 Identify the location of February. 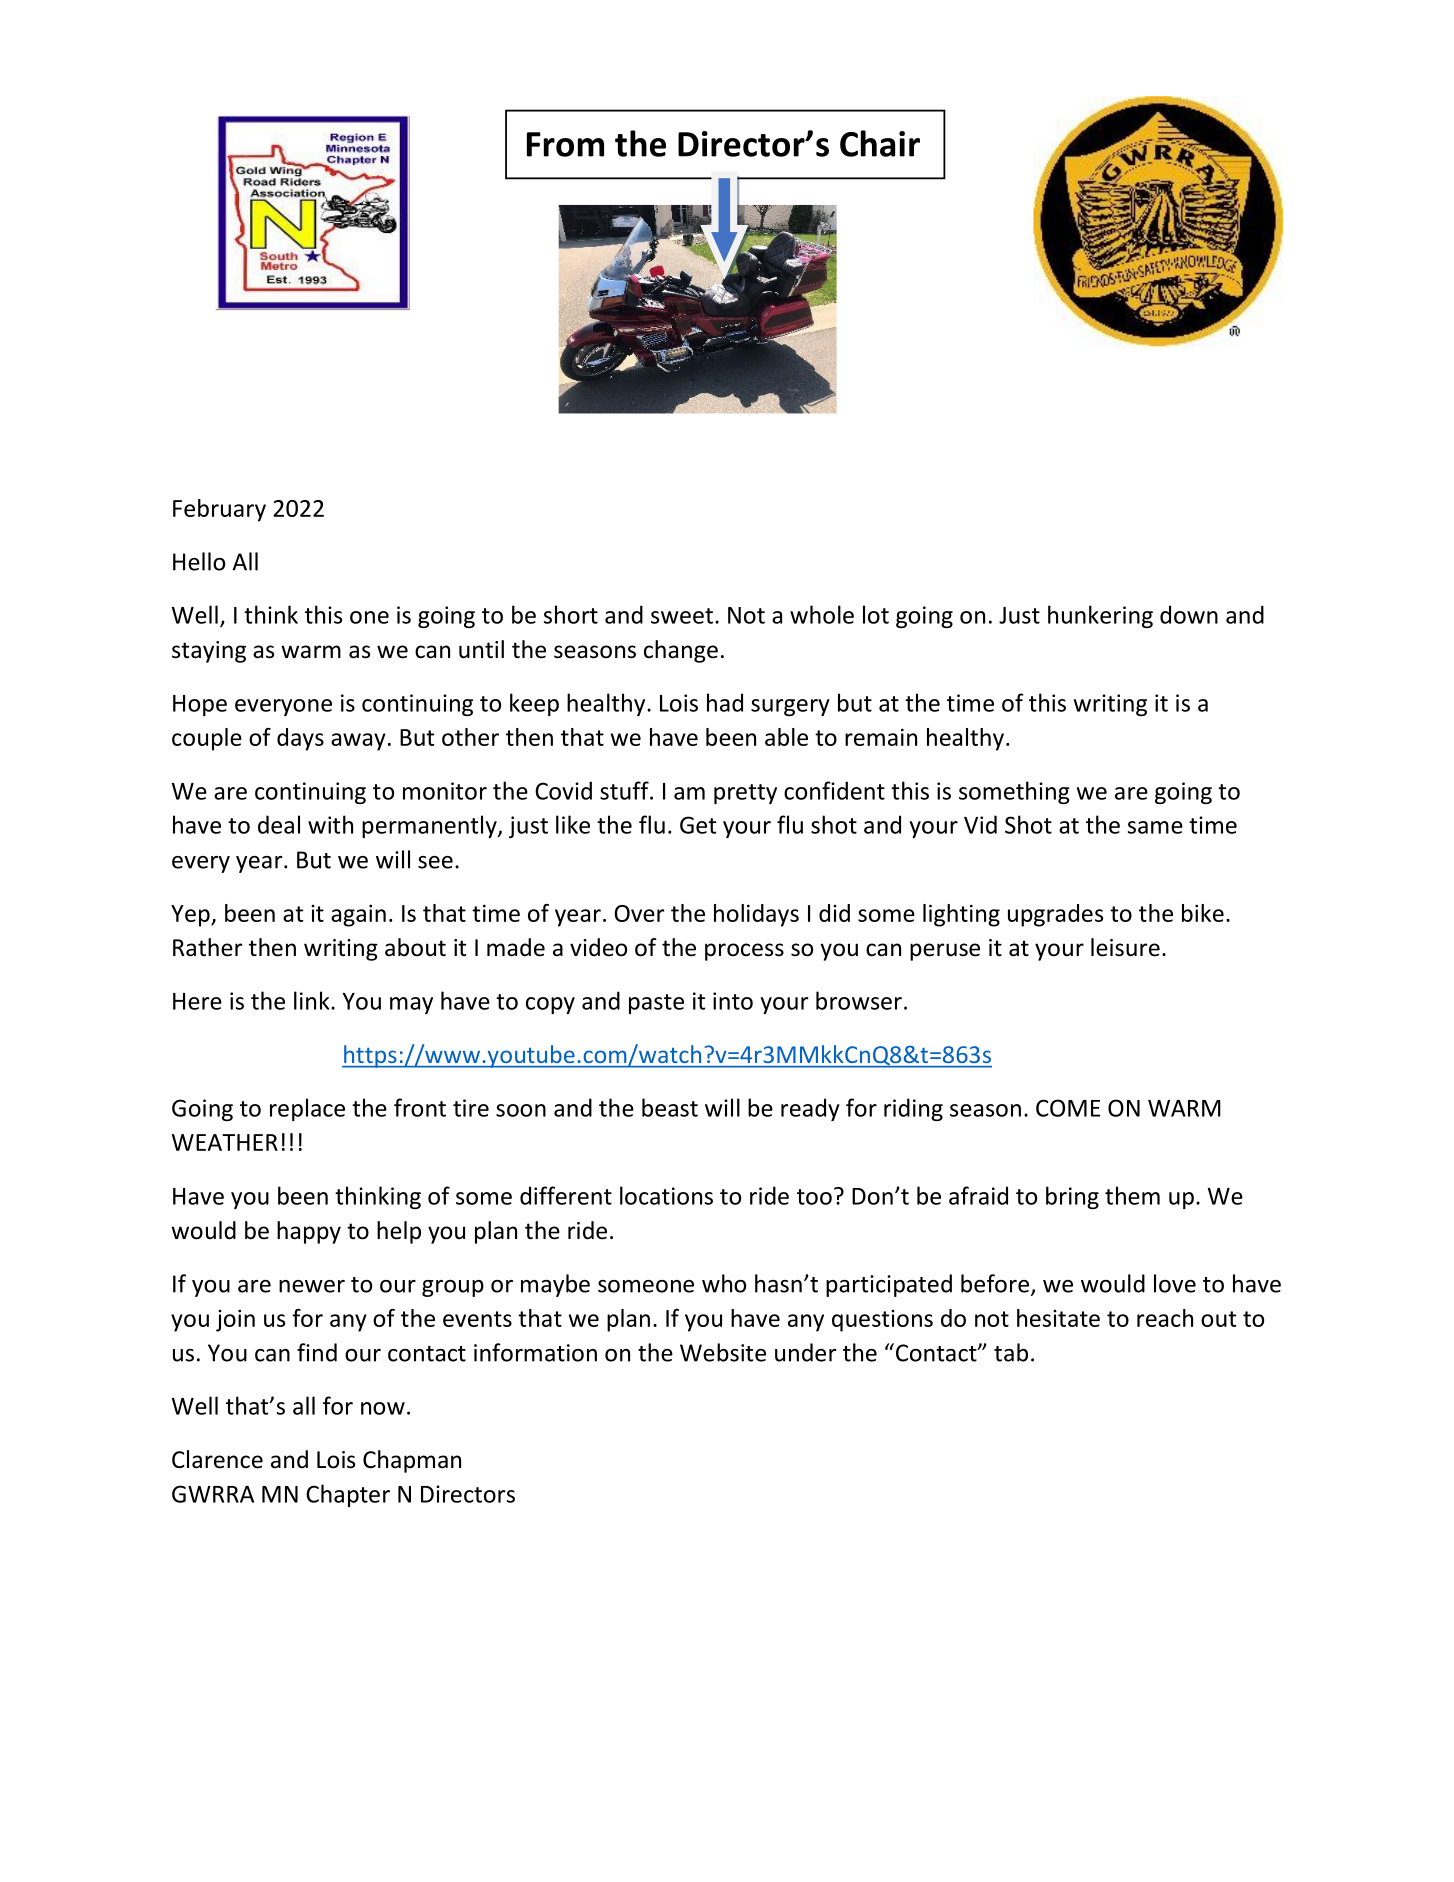
(219, 510).
